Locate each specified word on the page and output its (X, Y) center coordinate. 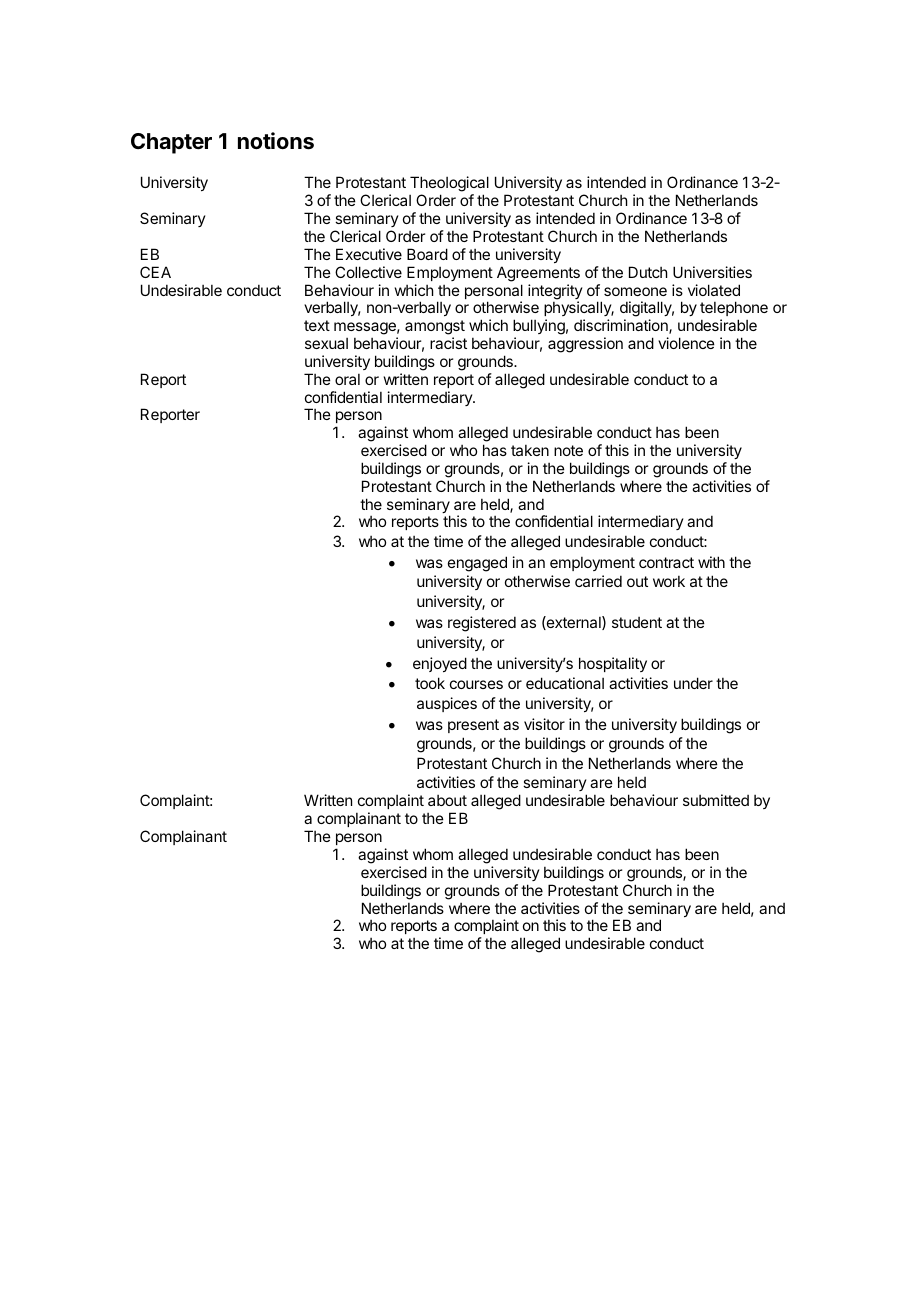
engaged (477, 564)
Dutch (648, 272)
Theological (449, 185)
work (669, 581)
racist (448, 343)
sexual (326, 343)
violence (686, 343)
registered (482, 624)
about (447, 800)
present (473, 726)
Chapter (171, 143)
